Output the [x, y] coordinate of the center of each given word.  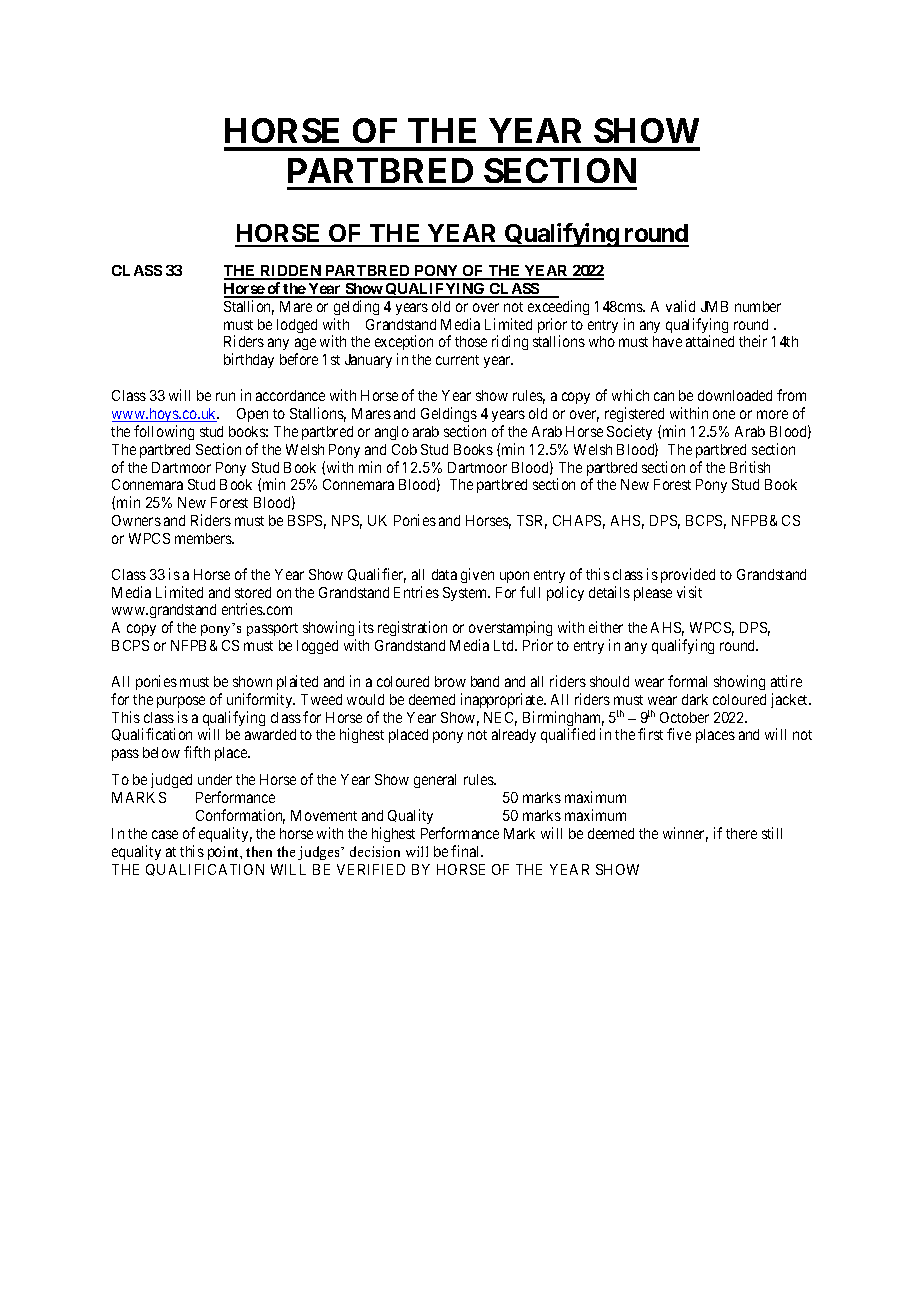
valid [680, 306]
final [467, 851]
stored [253, 592]
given [477, 575]
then [259, 851]
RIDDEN [290, 272]
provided [688, 575]
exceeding [558, 307]
